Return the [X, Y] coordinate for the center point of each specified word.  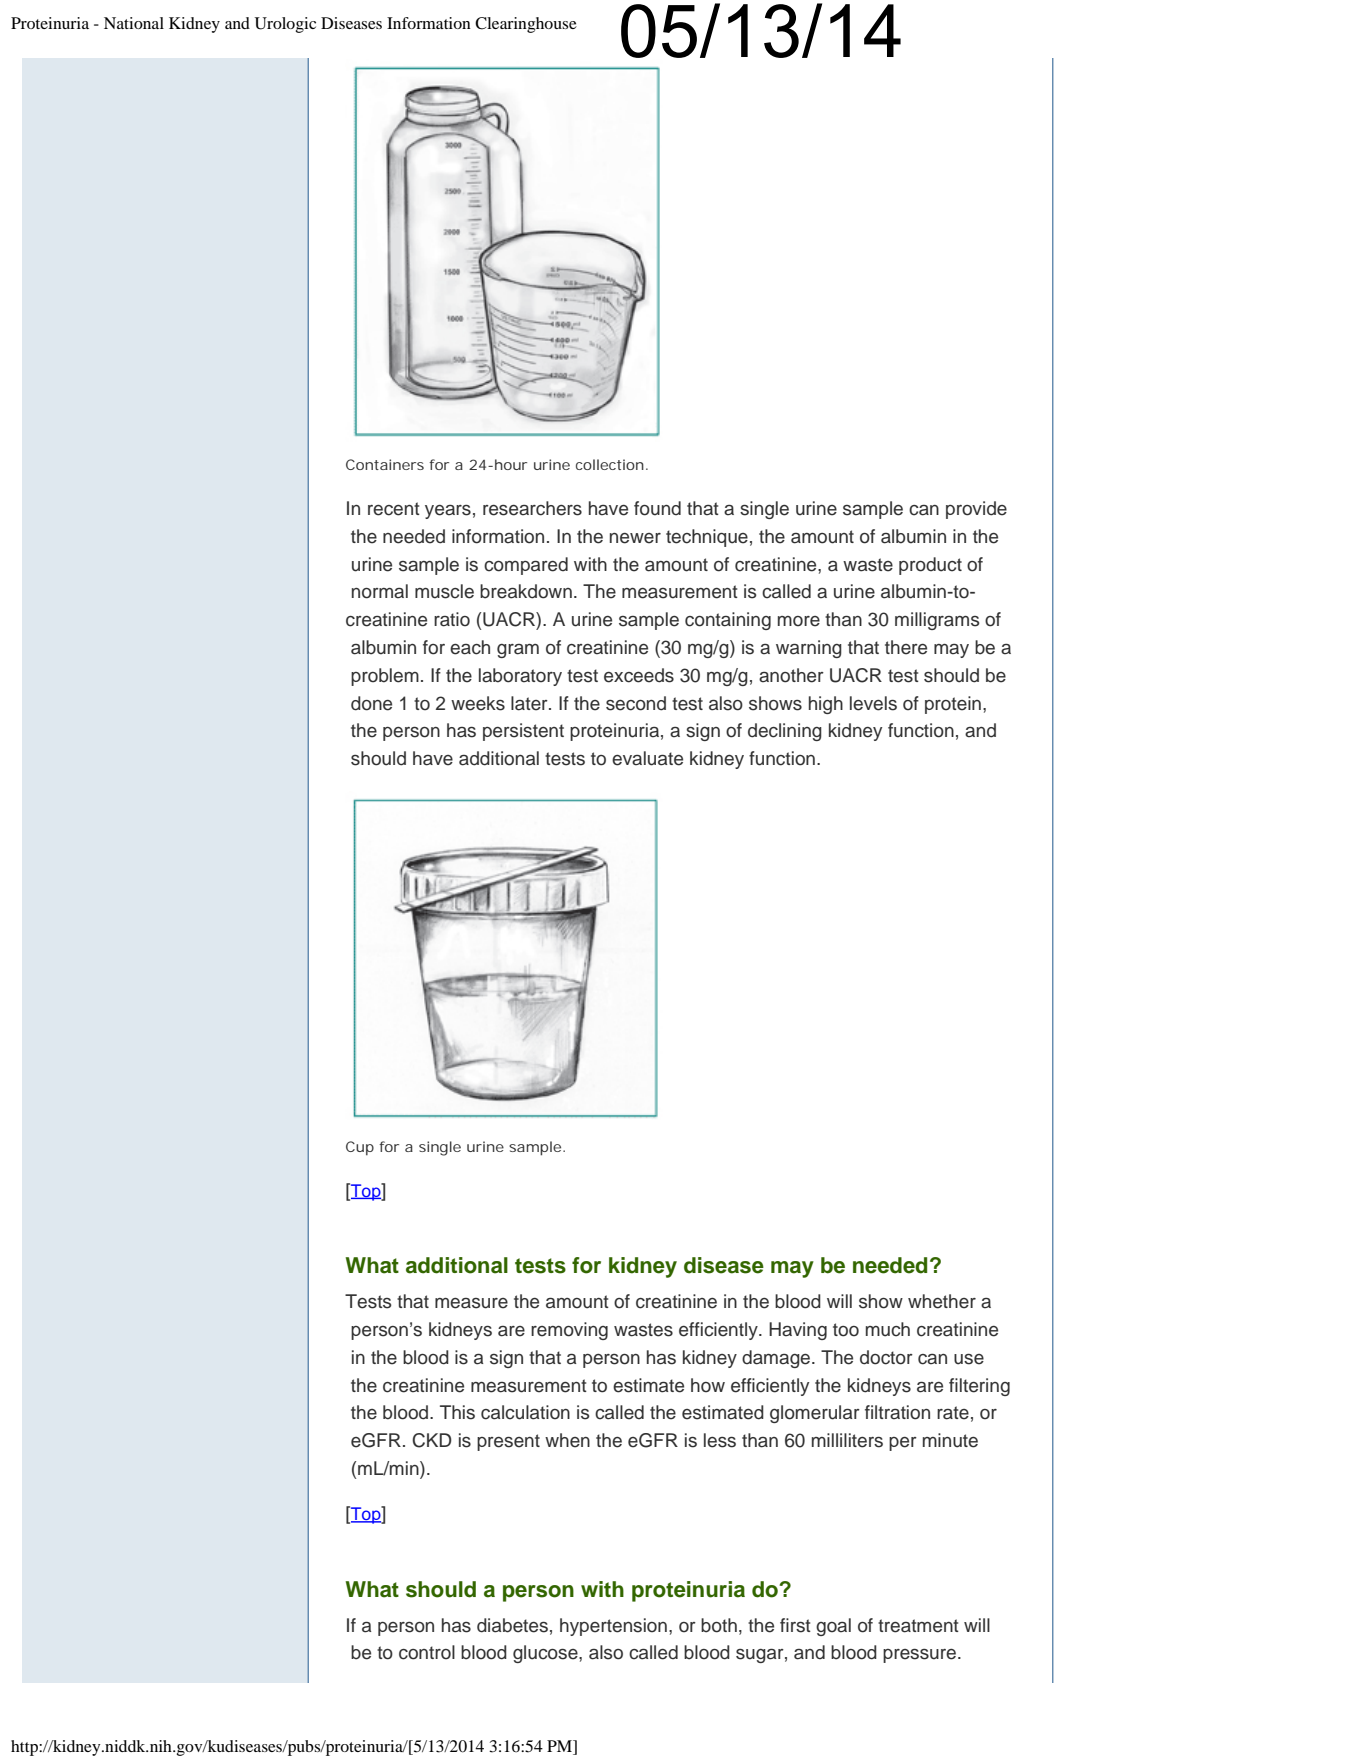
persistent [523, 732]
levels [873, 703]
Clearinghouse [526, 25]
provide [976, 510]
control [427, 1652]
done [371, 703]
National [134, 23]
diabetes [512, 1625]
